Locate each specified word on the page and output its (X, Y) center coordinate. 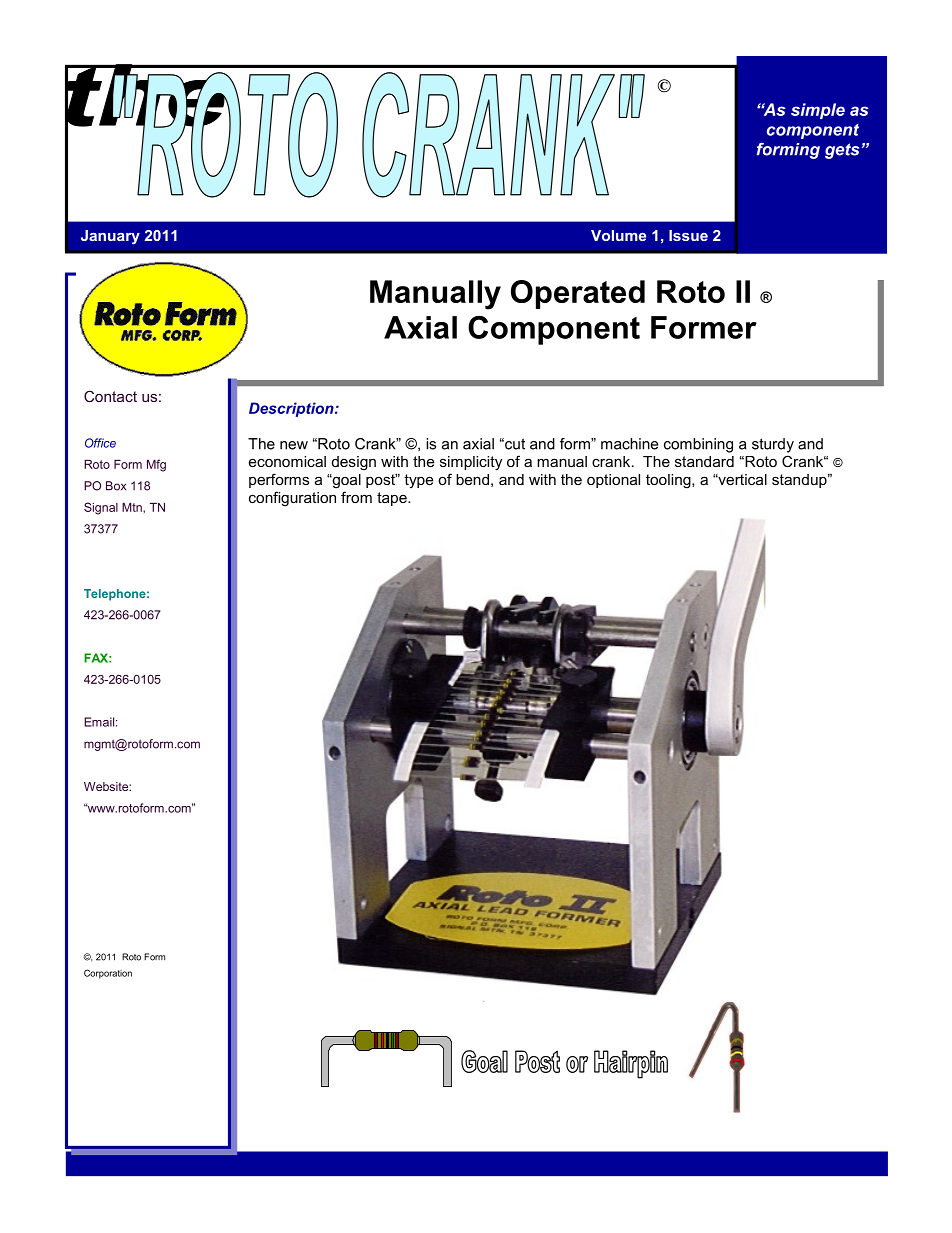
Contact (110, 396)
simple (818, 111)
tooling (669, 481)
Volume (618, 235)
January (110, 237)
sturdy (773, 445)
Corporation (108, 974)
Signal (101, 508)
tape (393, 499)
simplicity (471, 463)
